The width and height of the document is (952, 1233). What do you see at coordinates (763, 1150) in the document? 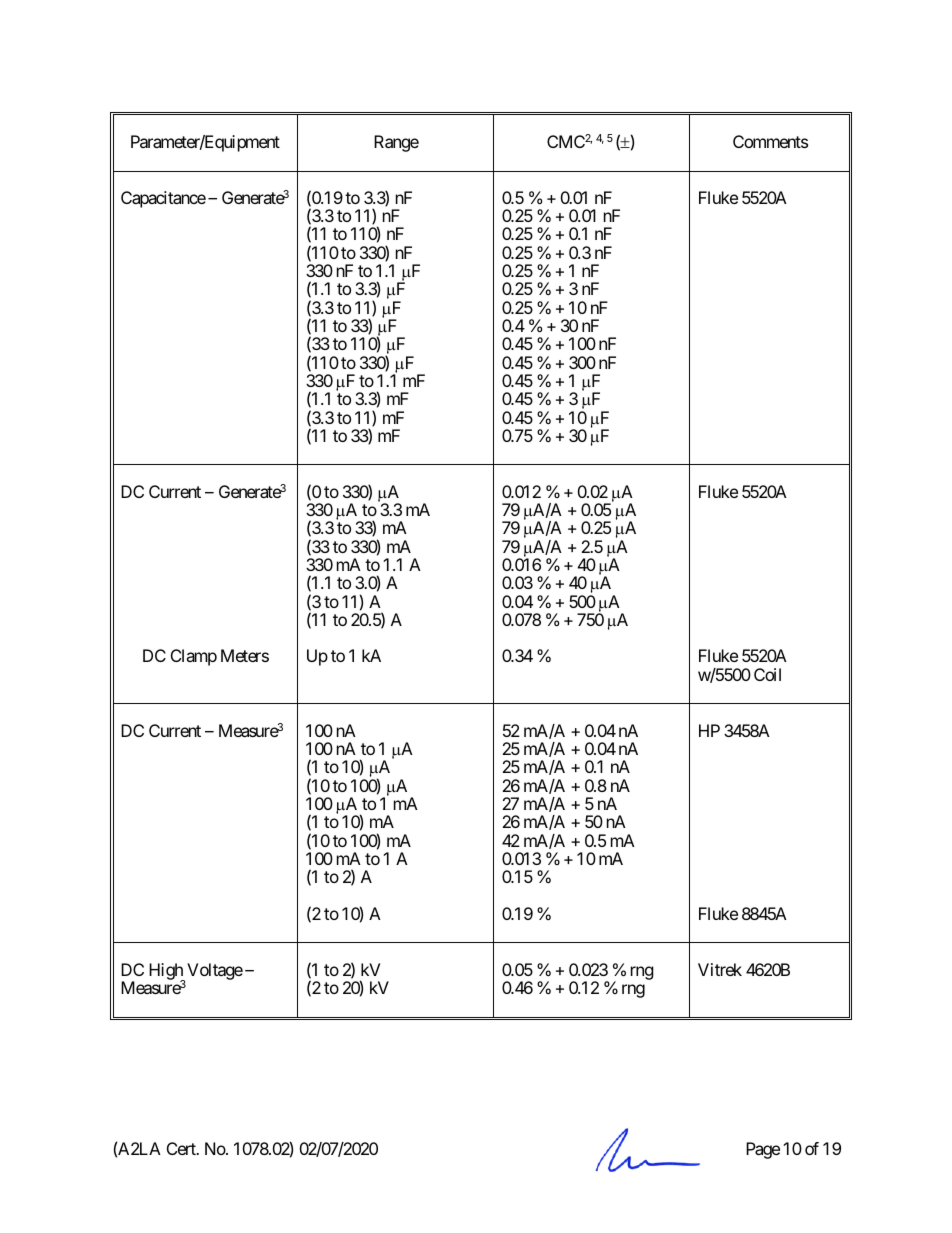
I see `Page` at bounding box center [763, 1150].
